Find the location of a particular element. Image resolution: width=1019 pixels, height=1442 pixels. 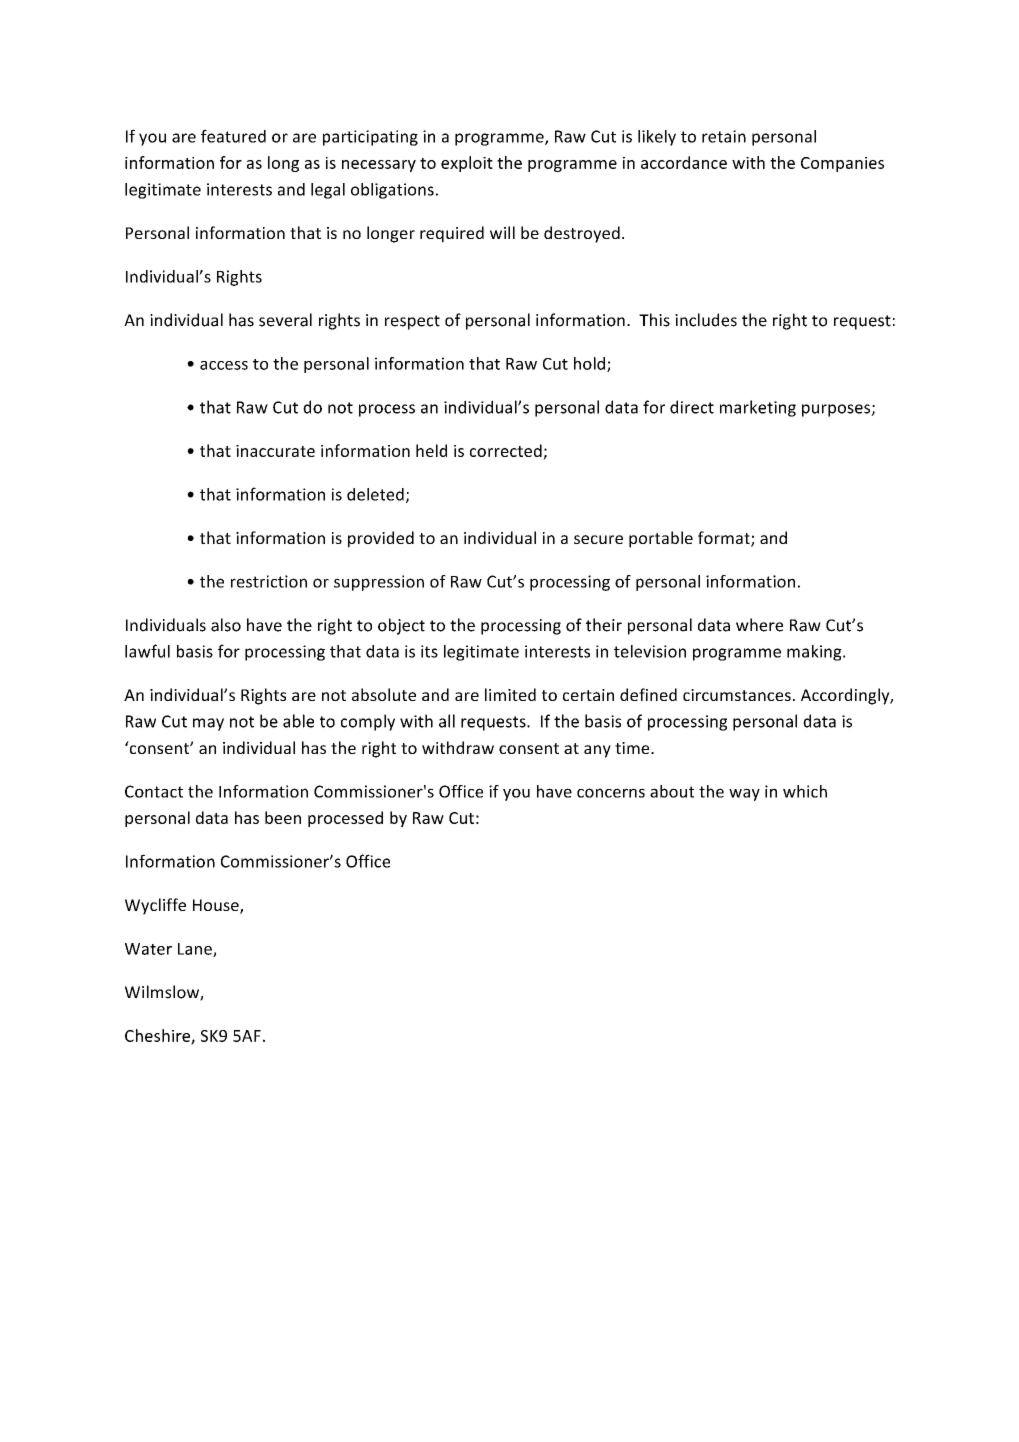

marketing is located at coordinates (758, 408).
